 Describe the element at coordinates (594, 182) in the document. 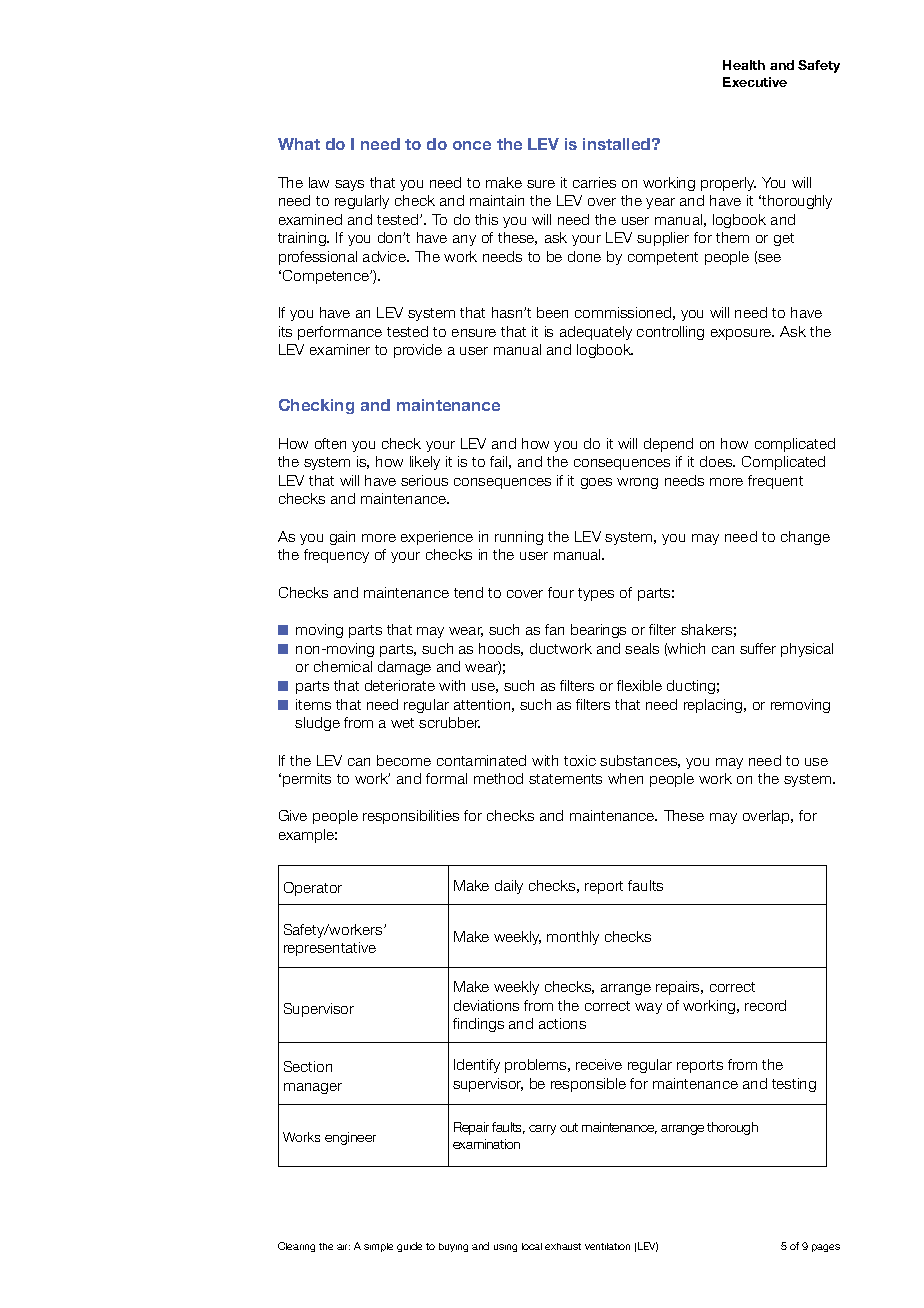

I see `carries` at that location.
